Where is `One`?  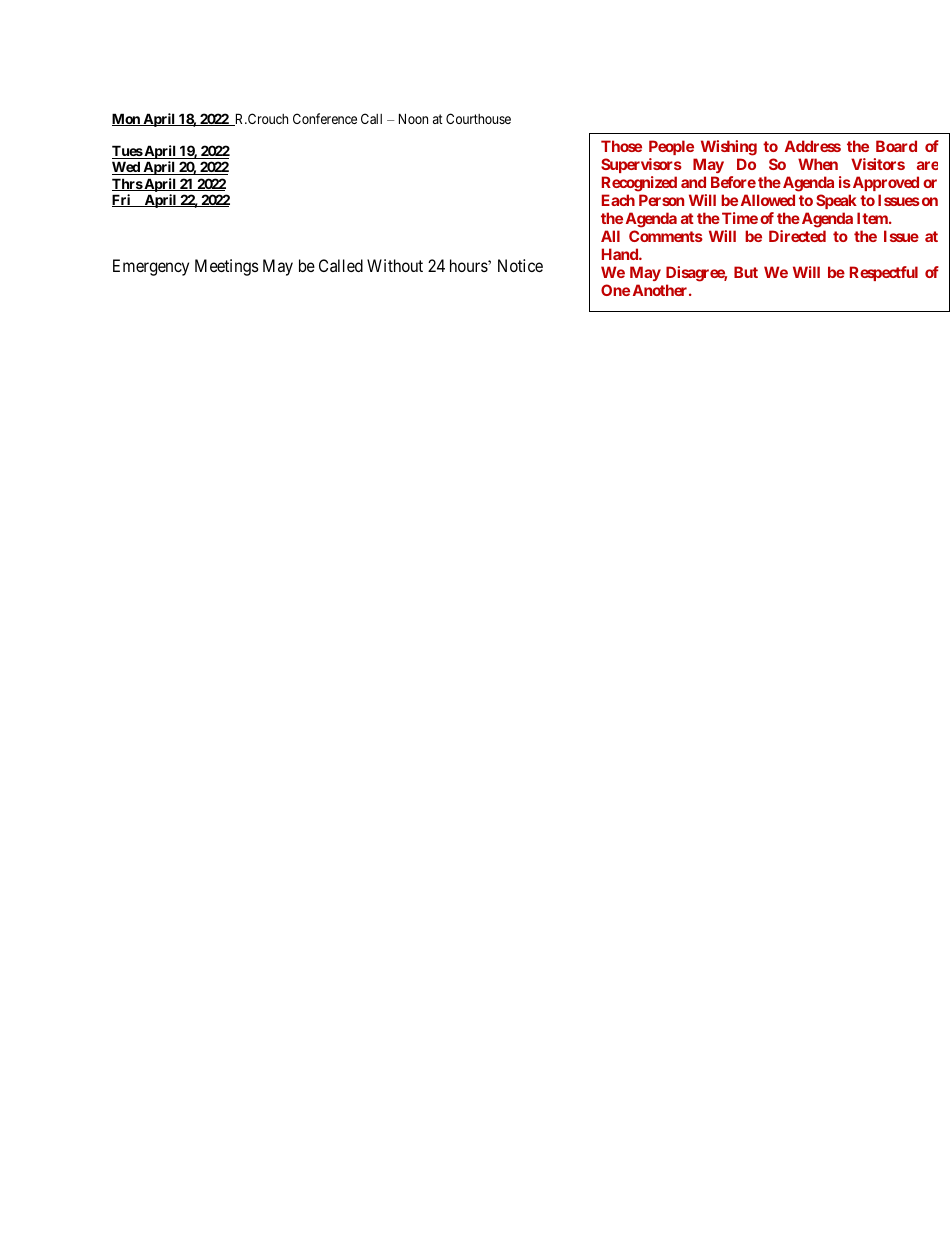 One is located at coordinates (615, 290).
